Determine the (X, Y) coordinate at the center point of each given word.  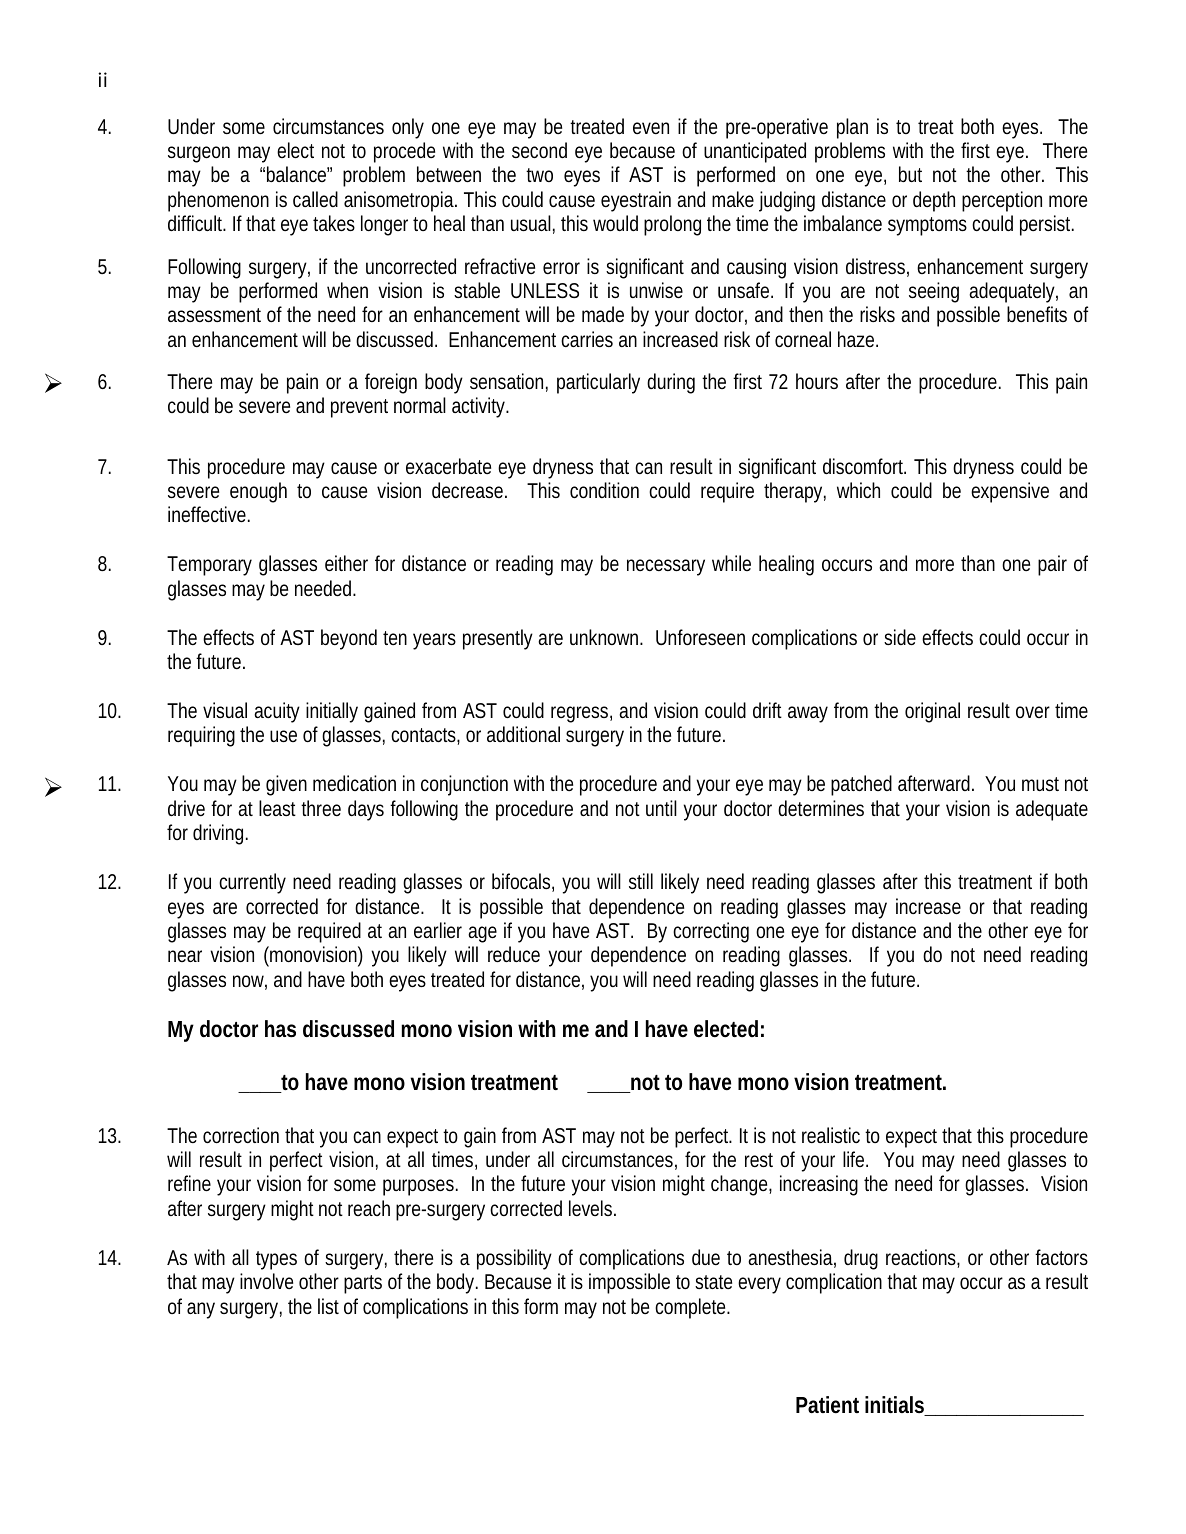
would (615, 223)
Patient (827, 1405)
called (315, 199)
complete (691, 1308)
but (910, 174)
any (201, 1310)
